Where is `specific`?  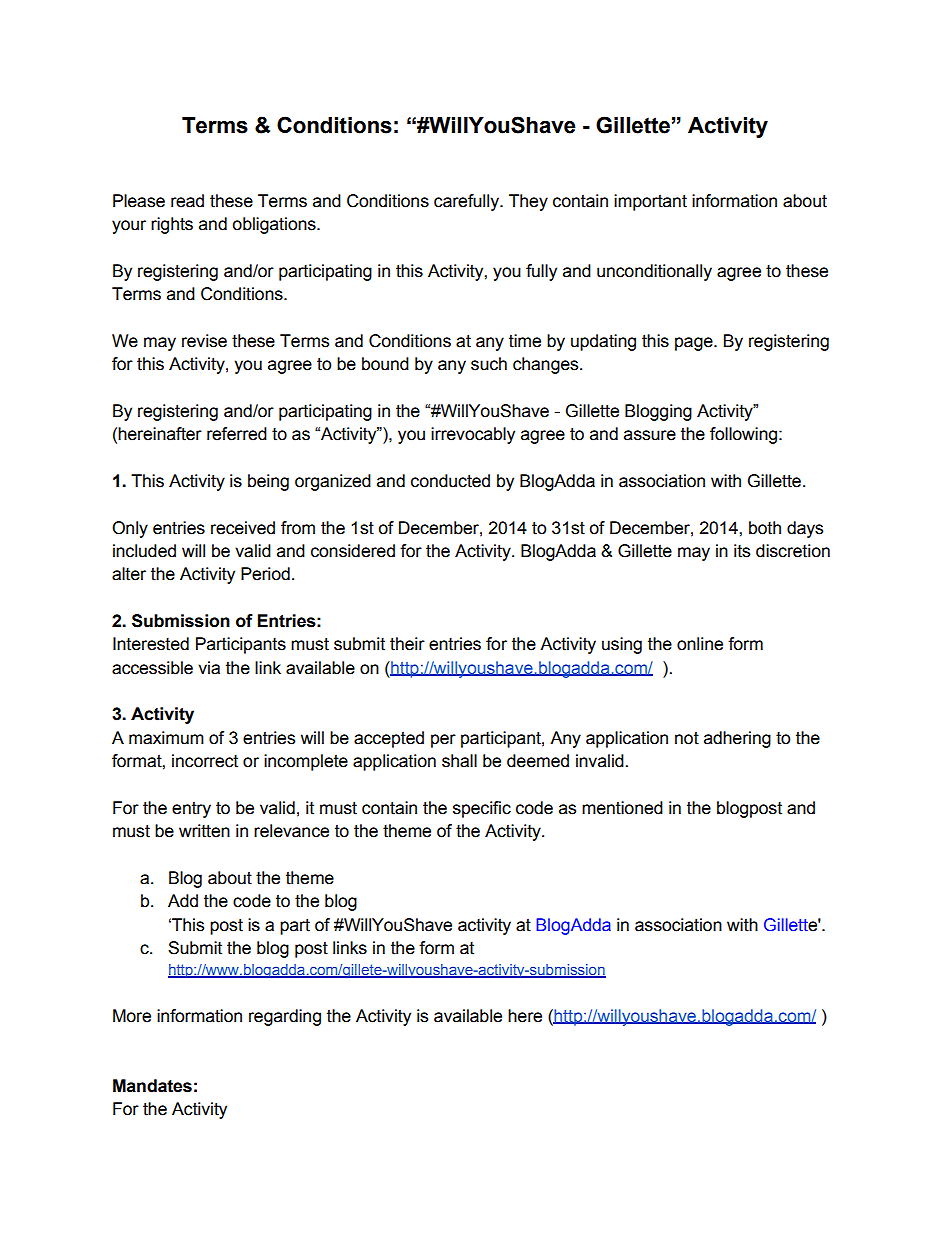
specific is located at coordinates (482, 809).
